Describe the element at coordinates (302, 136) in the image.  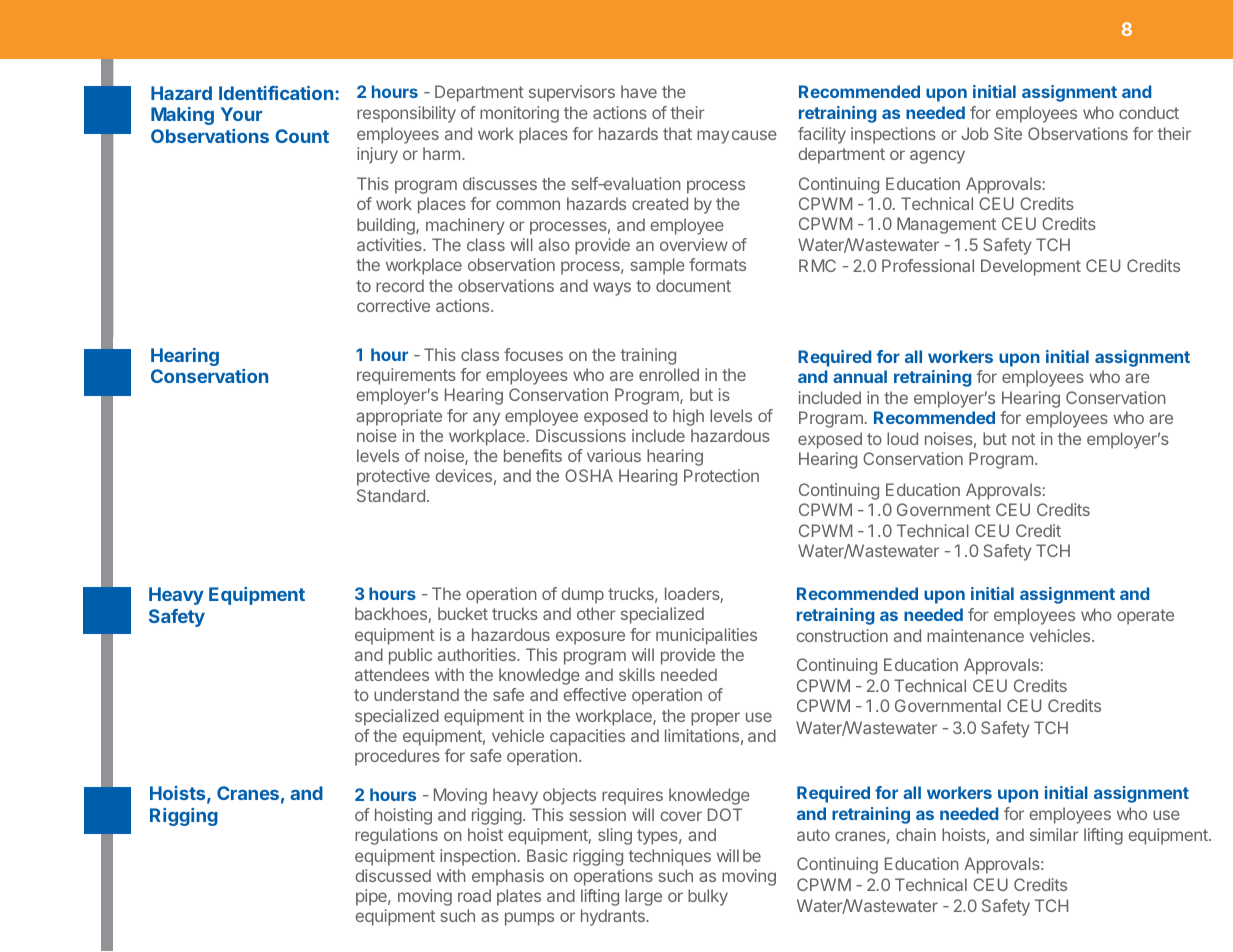
I see `Count` at that location.
